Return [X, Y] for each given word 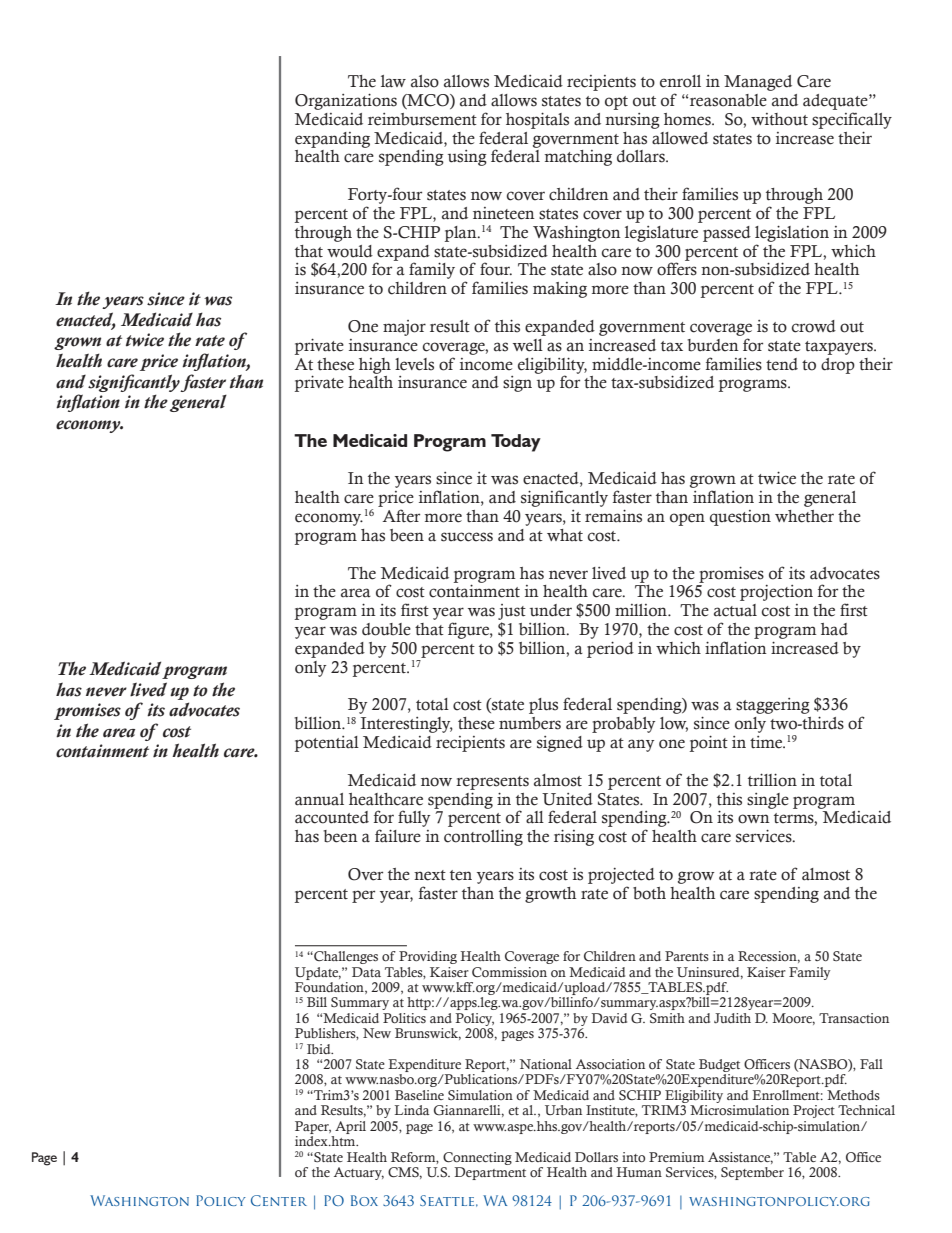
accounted [332, 817]
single [768, 801]
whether [804, 516]
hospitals [537, 120]
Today [516, 443]
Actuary [359, 1173]
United [567, 799]
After [401, 516]
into [633, 1157]
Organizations [346, 101]
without [779, 119]
